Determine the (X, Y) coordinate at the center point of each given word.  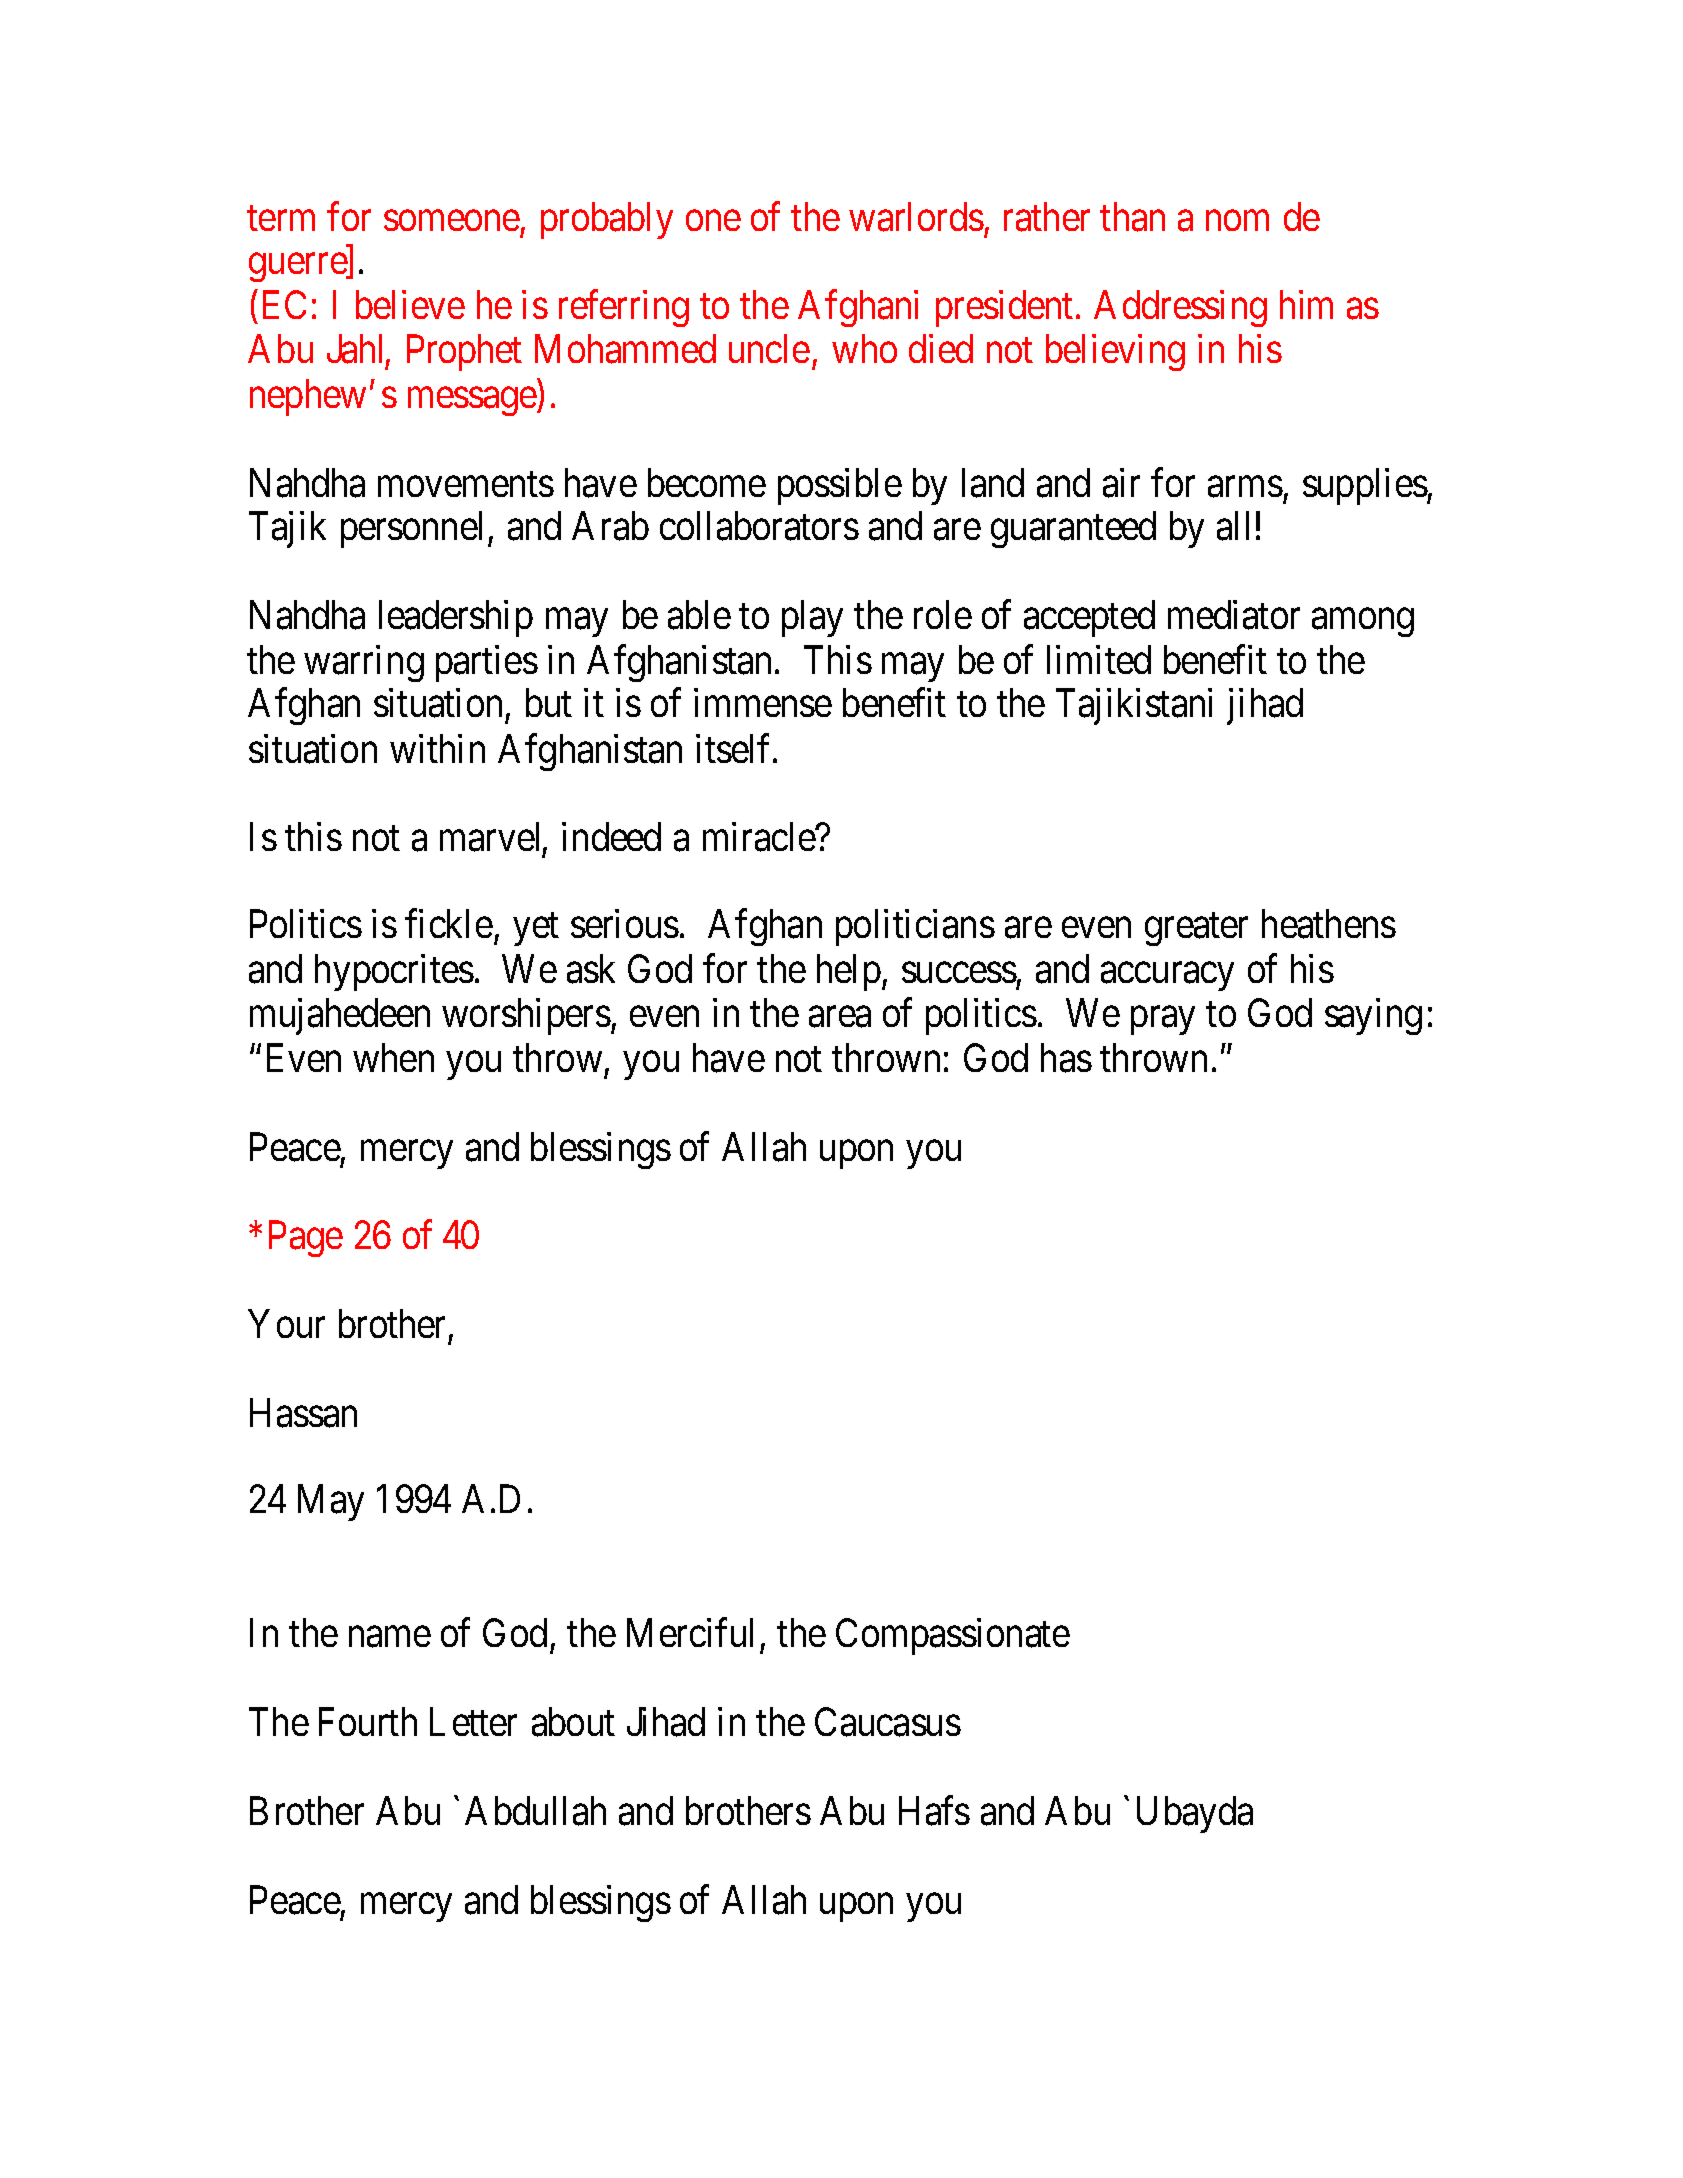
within (437, 748)
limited (1099, 659)
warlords (916, 217)
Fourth (368, 1721)
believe (410, 304)
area (840, 1017)
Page (306, 1239)
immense (763, 703)
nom (1237, 221)
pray (1163, 1021)
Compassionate (953, 1637)
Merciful (690, 1633)
